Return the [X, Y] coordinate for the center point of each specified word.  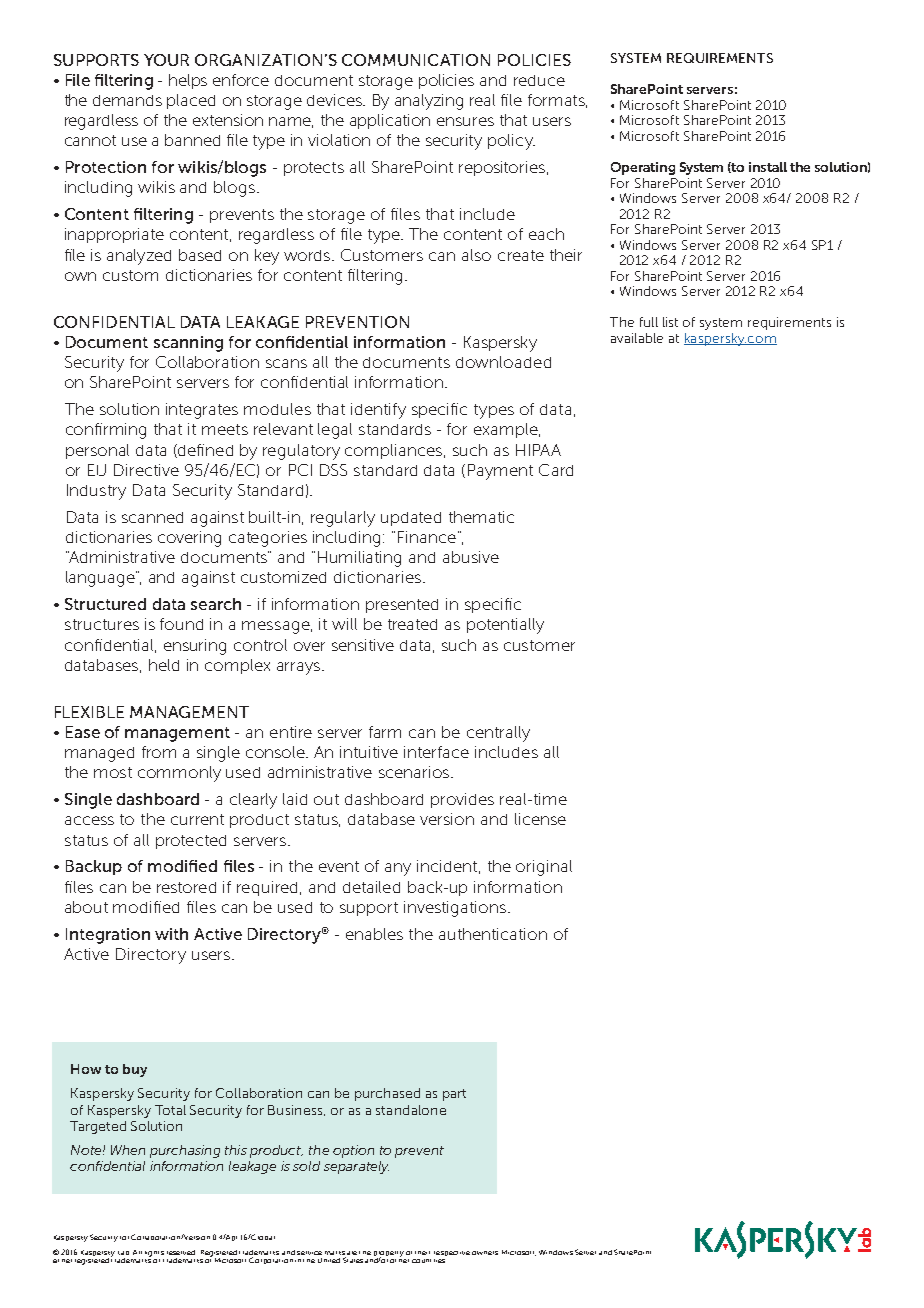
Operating [643, 168]
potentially [505, 626]
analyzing [429, 102]
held [164, 665]
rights [154, 1254]
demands [127, 100]
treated [412, 624]
